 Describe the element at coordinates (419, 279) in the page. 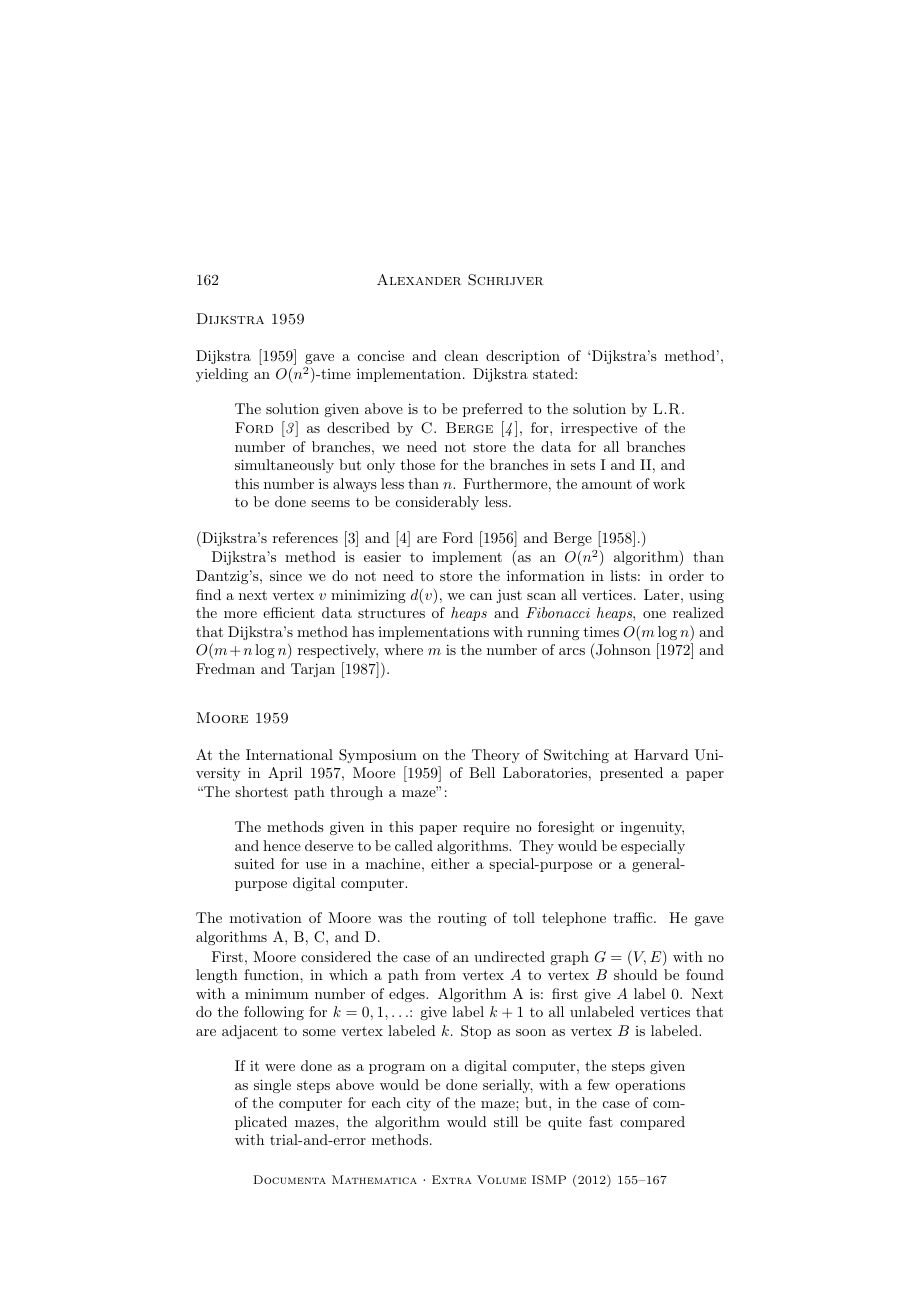

I see `Alexander` at that location.
